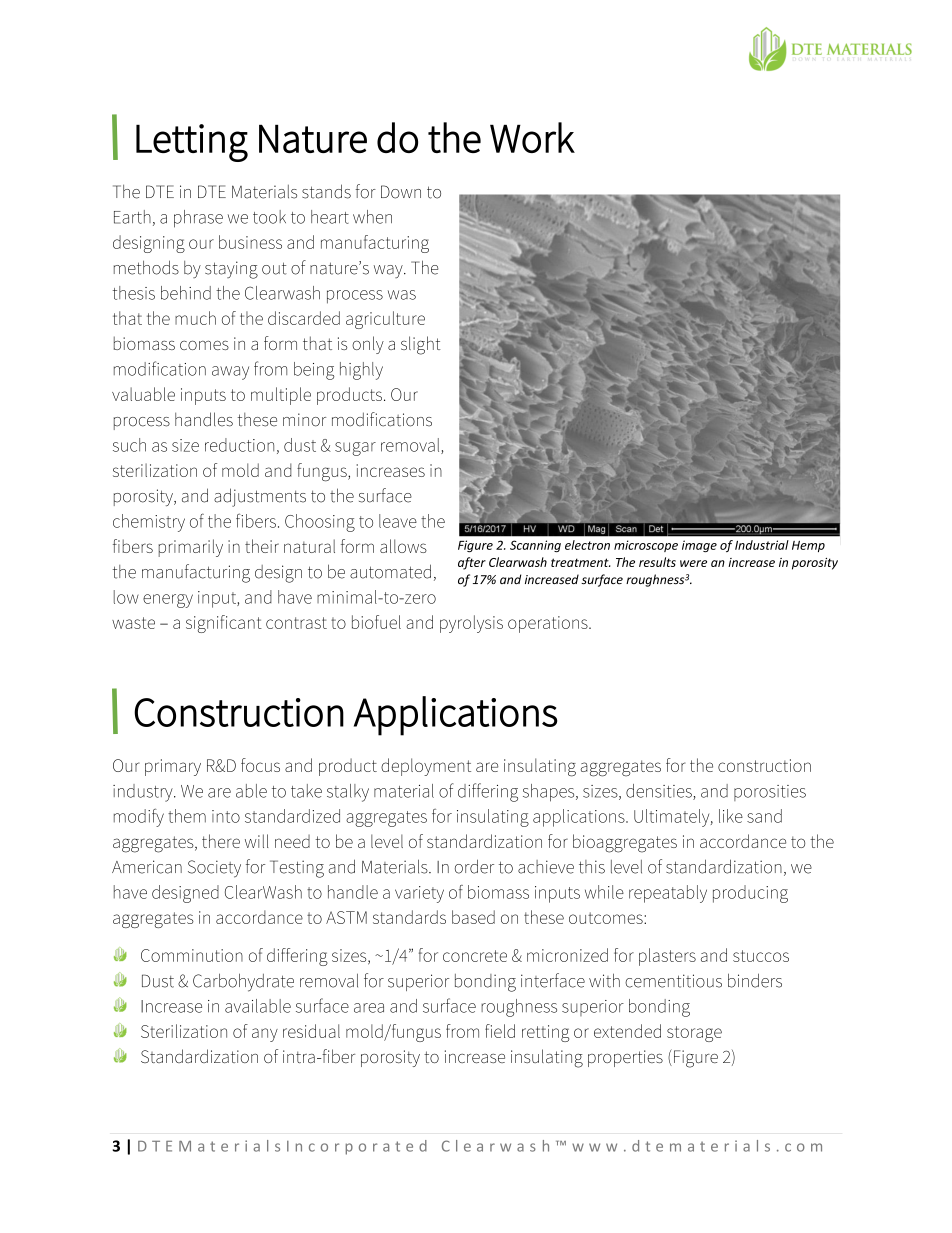 This image has width=952, height=1233. I want to click on any, so click(265, 1035).
